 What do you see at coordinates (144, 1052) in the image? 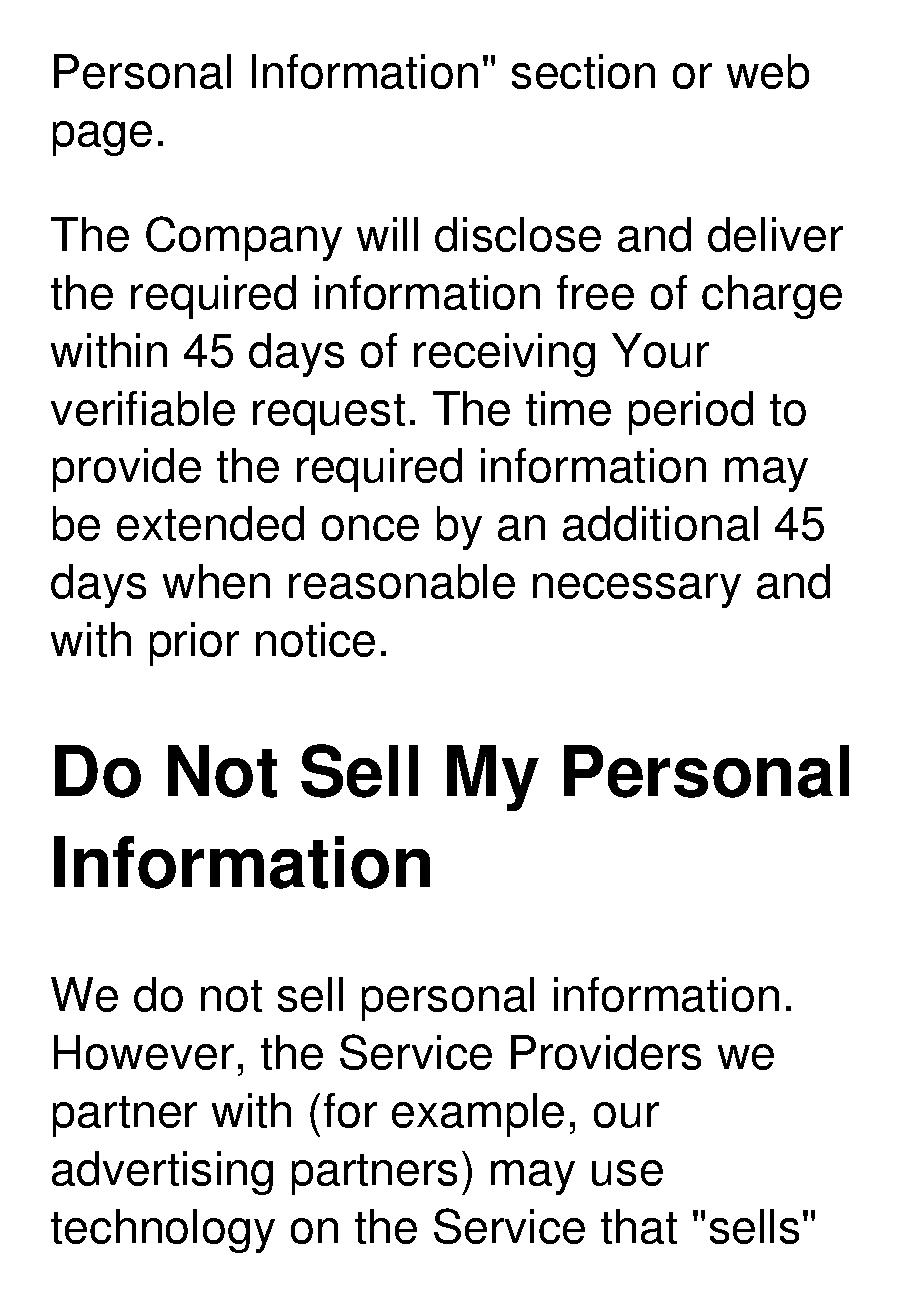
I see `However` at bounding box center [144, 1052].
